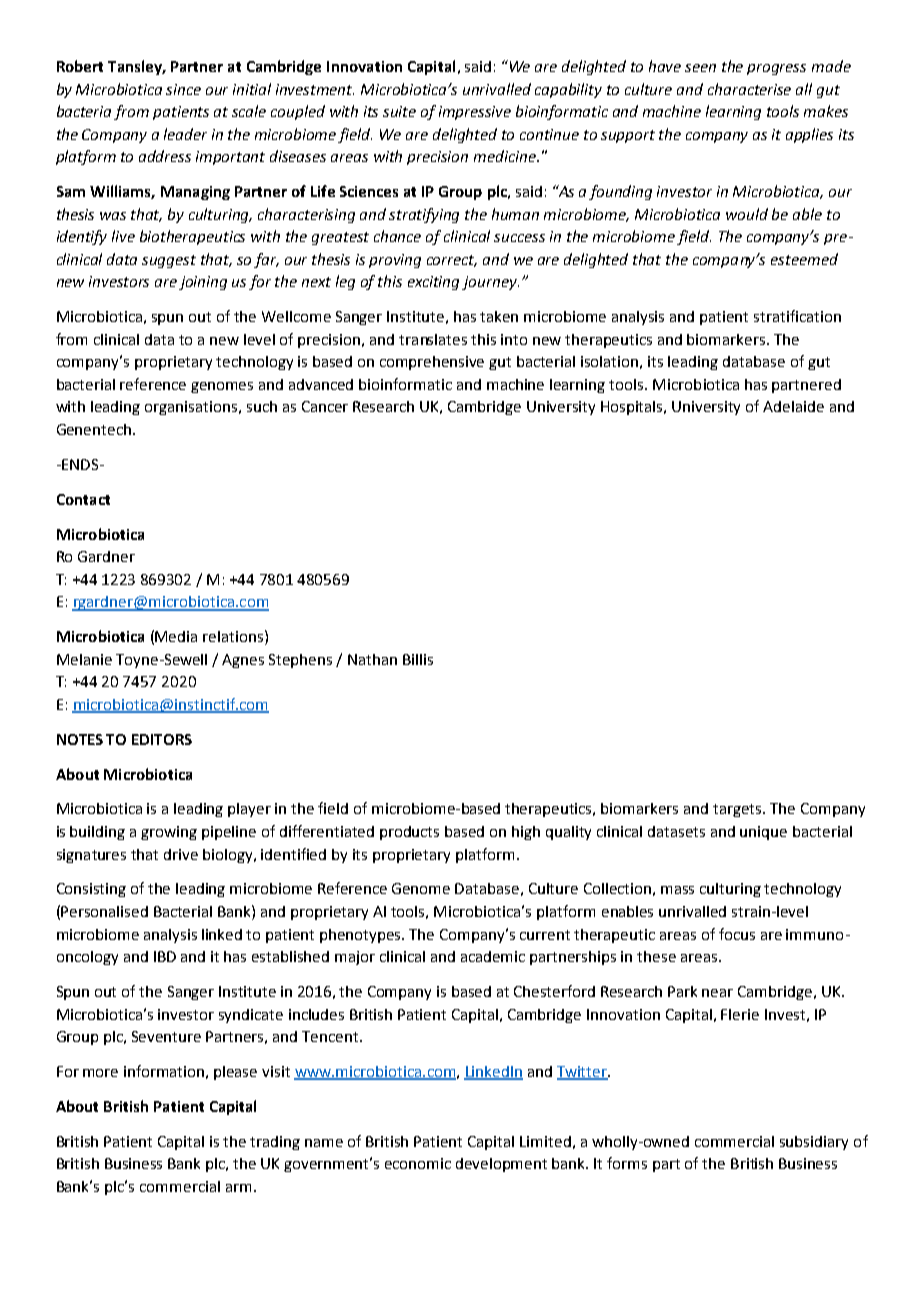 This document has width=924, height=1308. Describe the element at coordinates (372, 659) in the document. I see `Nathan` at that location.
